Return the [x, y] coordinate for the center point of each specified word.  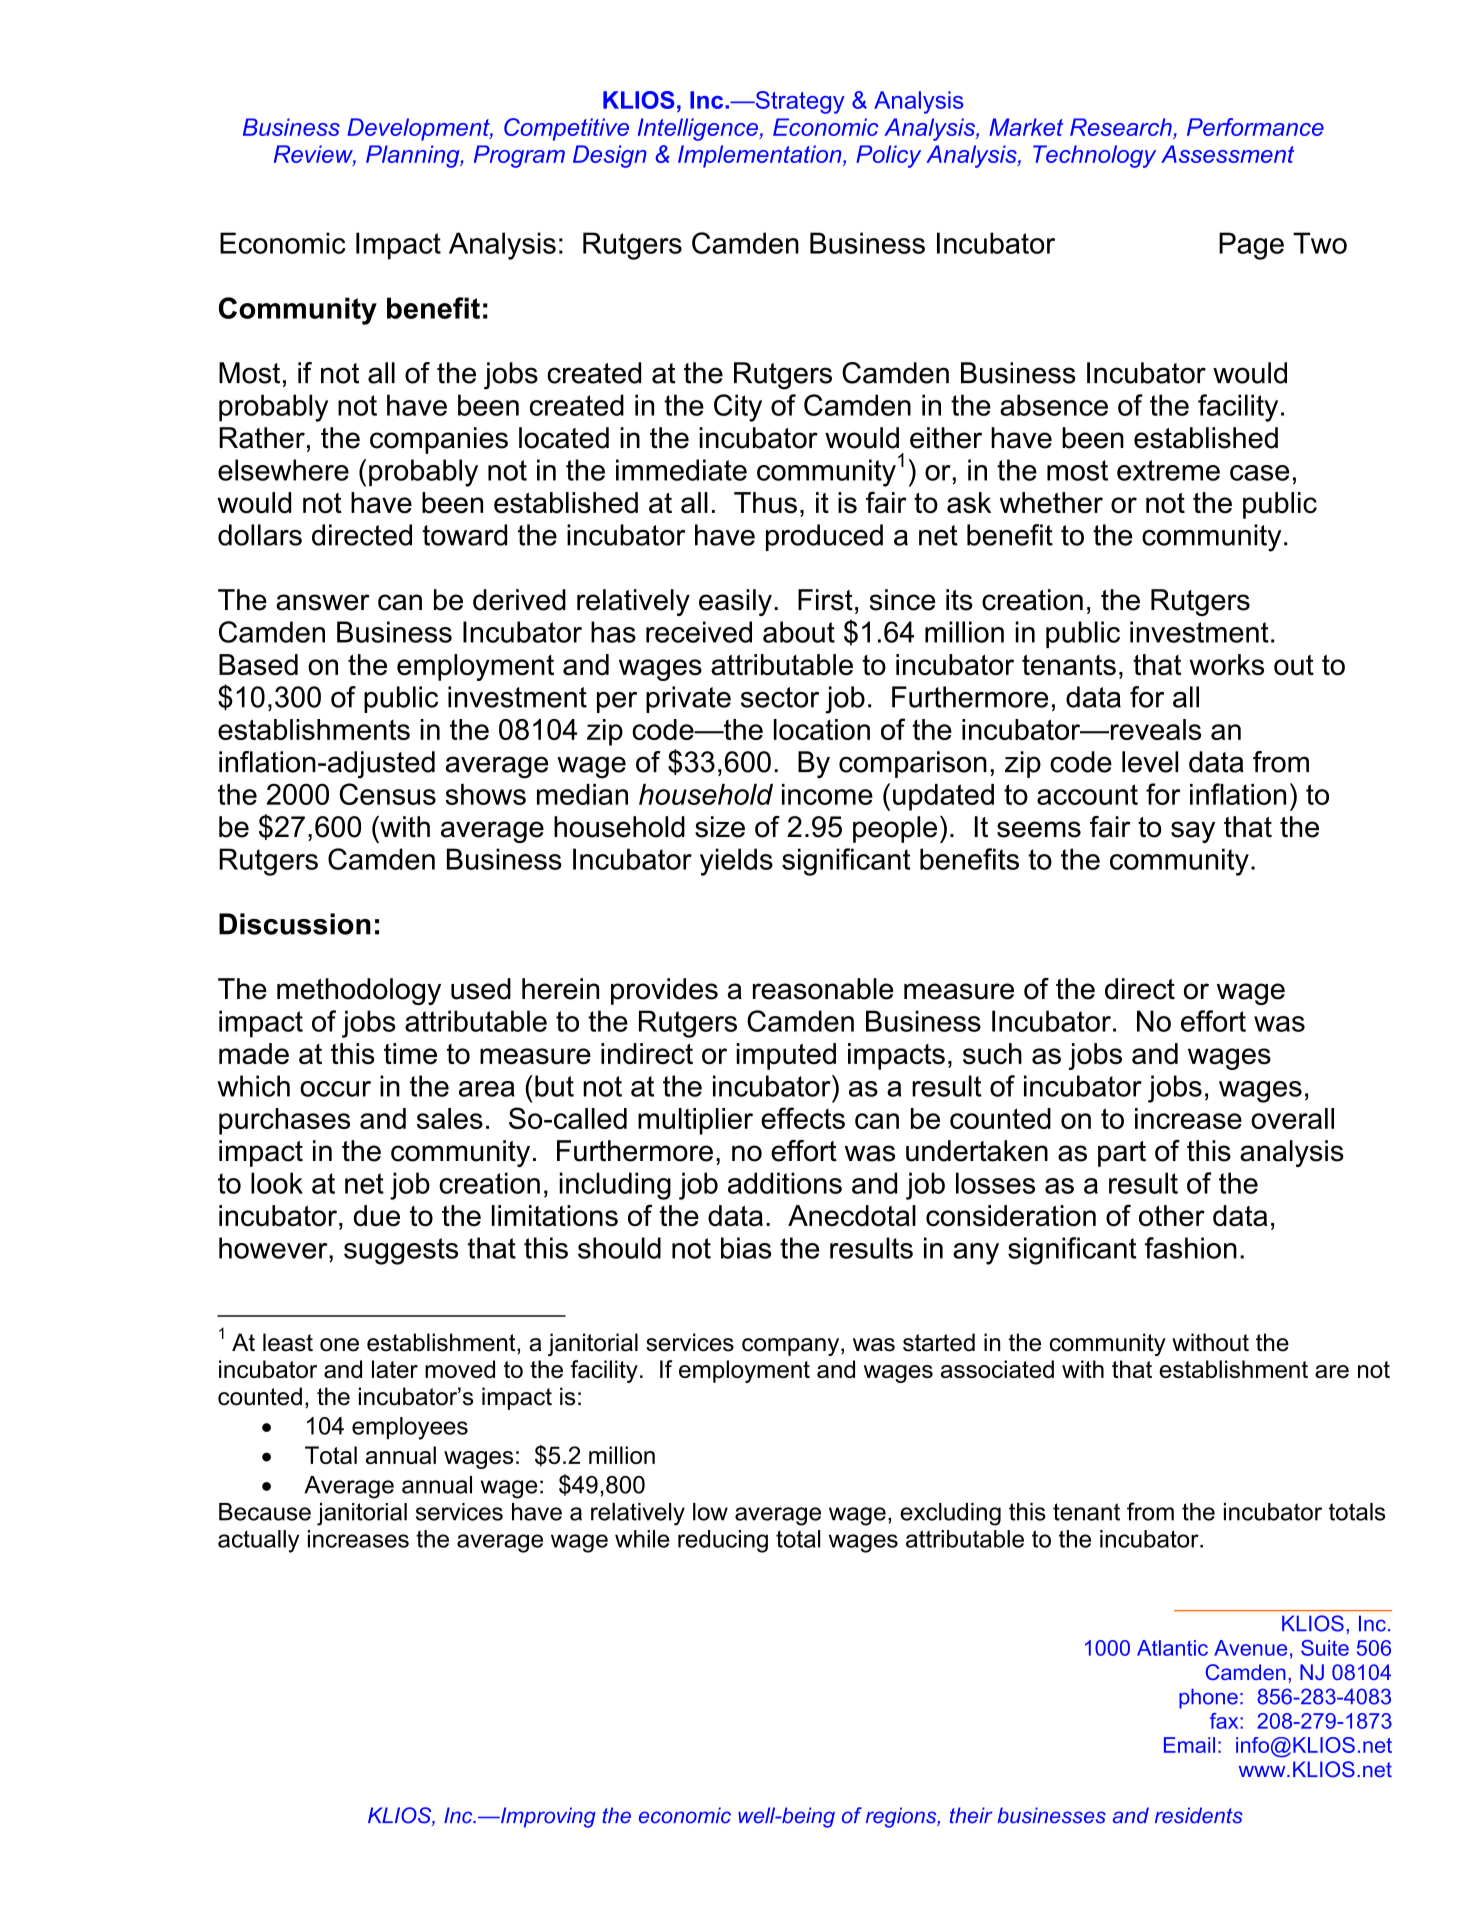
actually [258, 1541]
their [971, 1815]
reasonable [823, 989]
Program [519, 156]
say [1193, 832]
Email [1189, 1745]
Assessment [1227, 154]
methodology [359, 991]
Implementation [761, 156]
